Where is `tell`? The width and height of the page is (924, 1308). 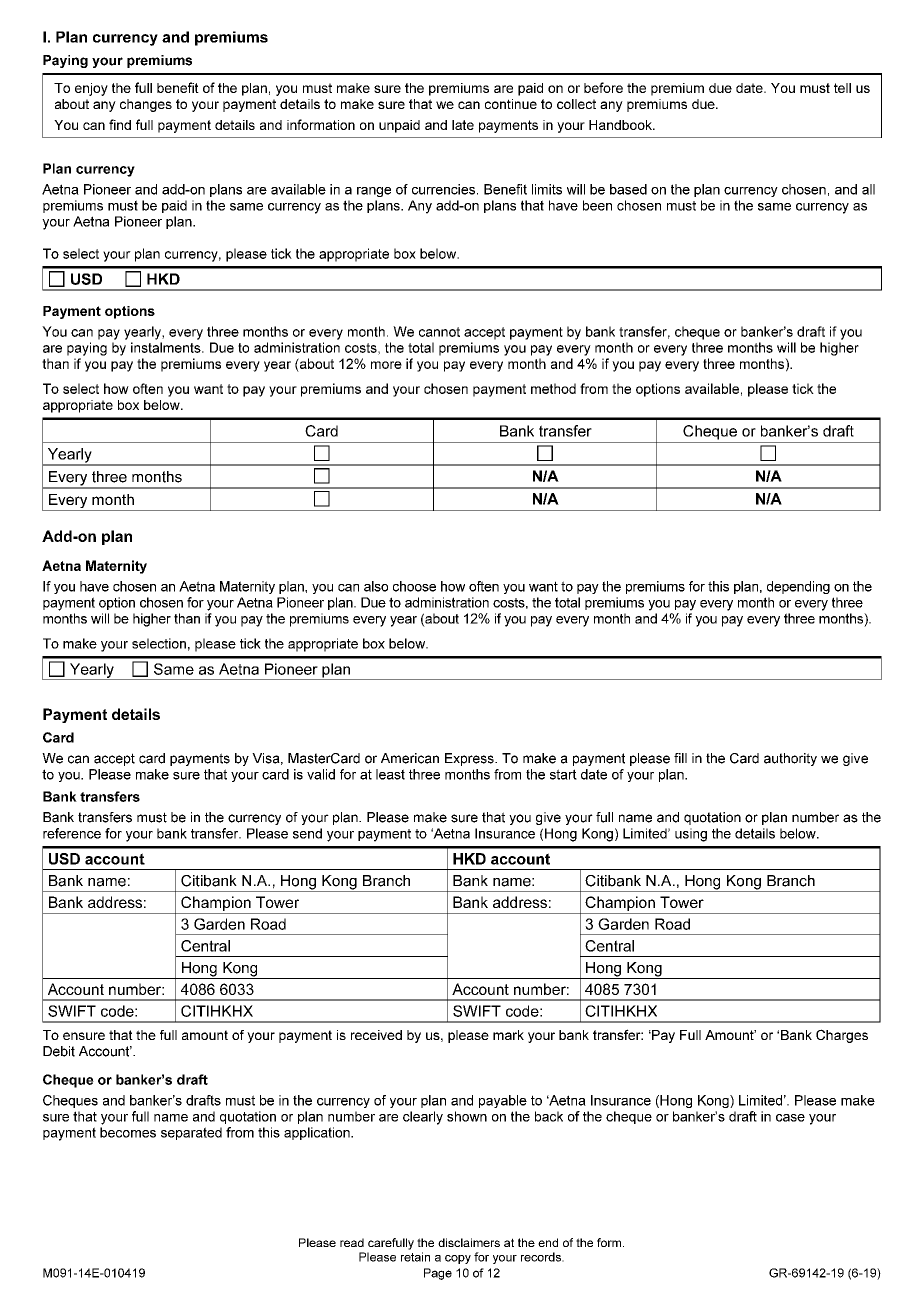 tell is located at coordinates (842, 88).
